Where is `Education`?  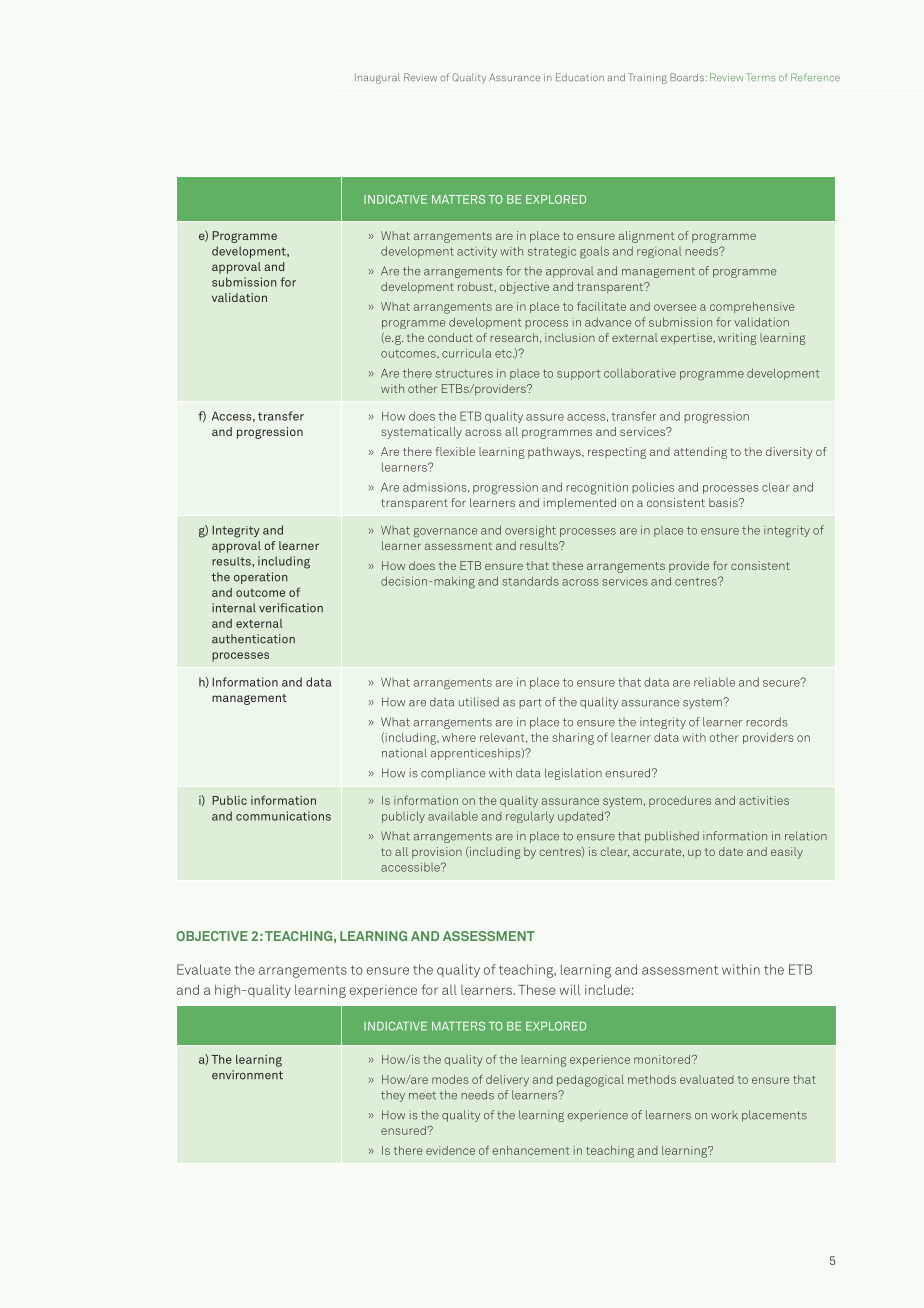
Education is located at coordinates (580, 77).
